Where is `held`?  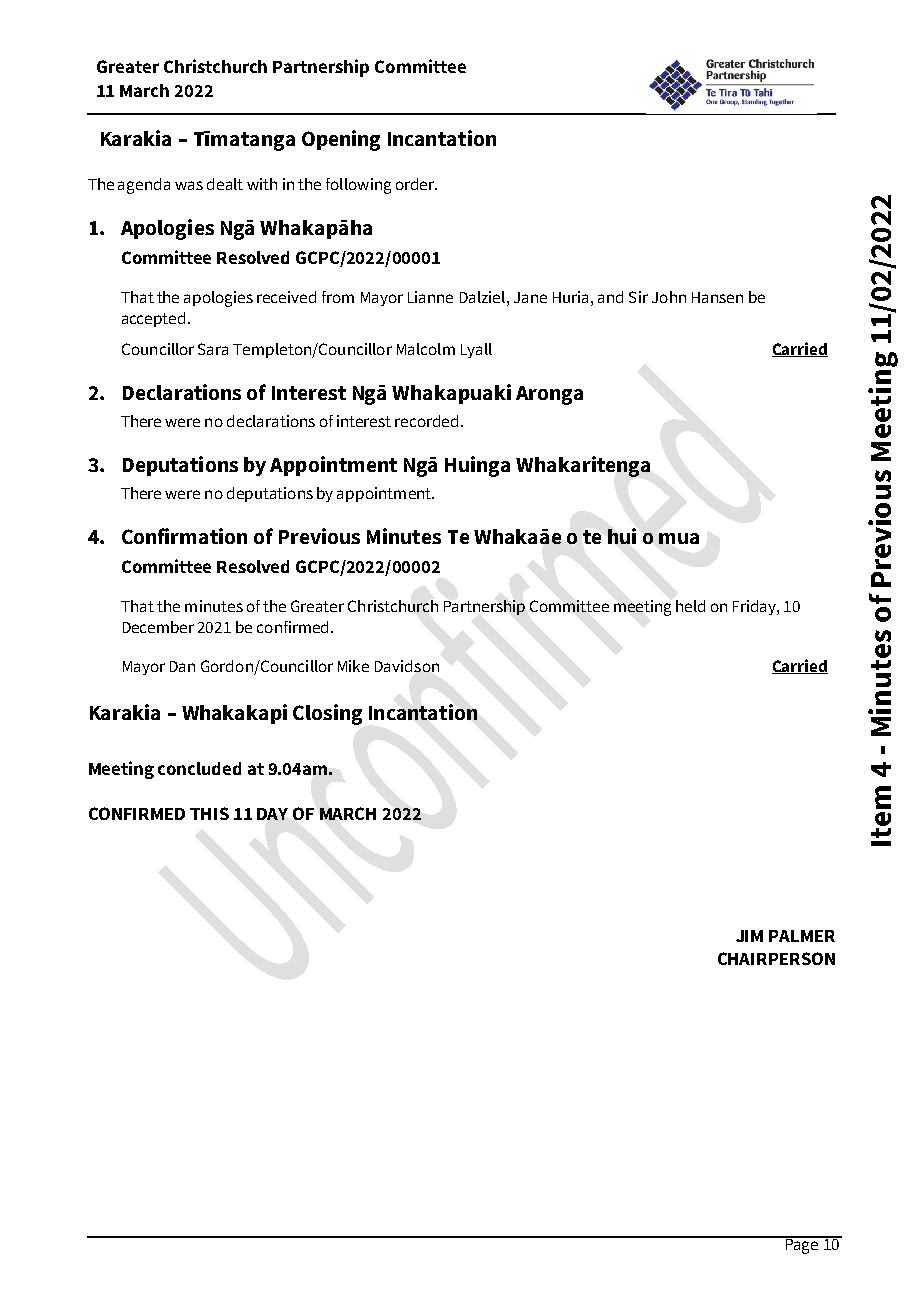 held is located at coordinates (690, 606).
